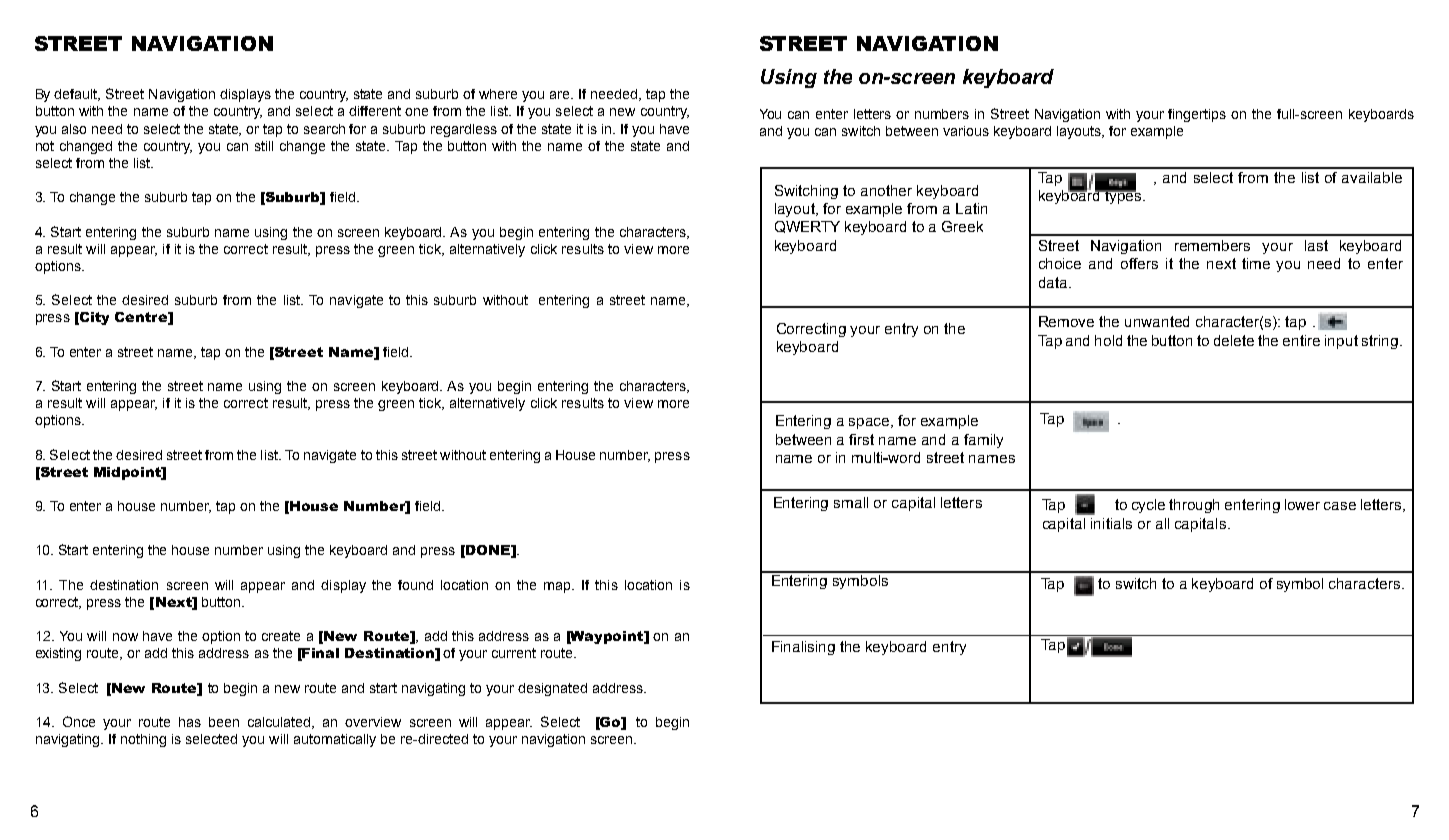  What do you see at coordinates (1111, 523) in the screenshot?
I see `initials` at bounding box center [1111, 523].
